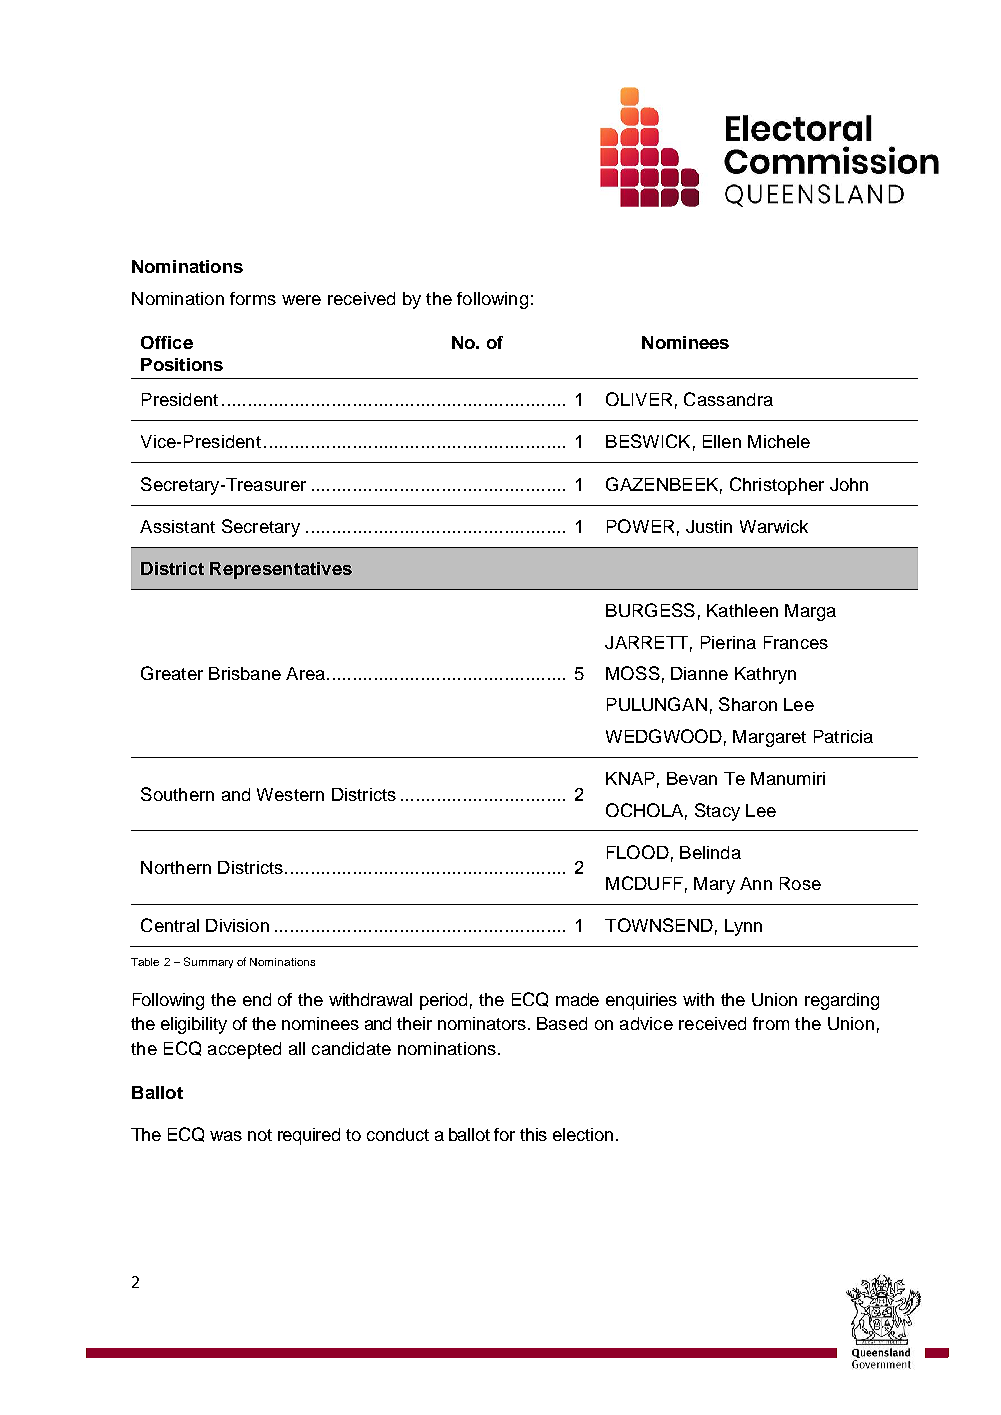 The height and width of the document is (1415, 1001). What do you see at coordinates (177, 526) in the document?
I see `Assistant` at bounding box center [177, 526].
